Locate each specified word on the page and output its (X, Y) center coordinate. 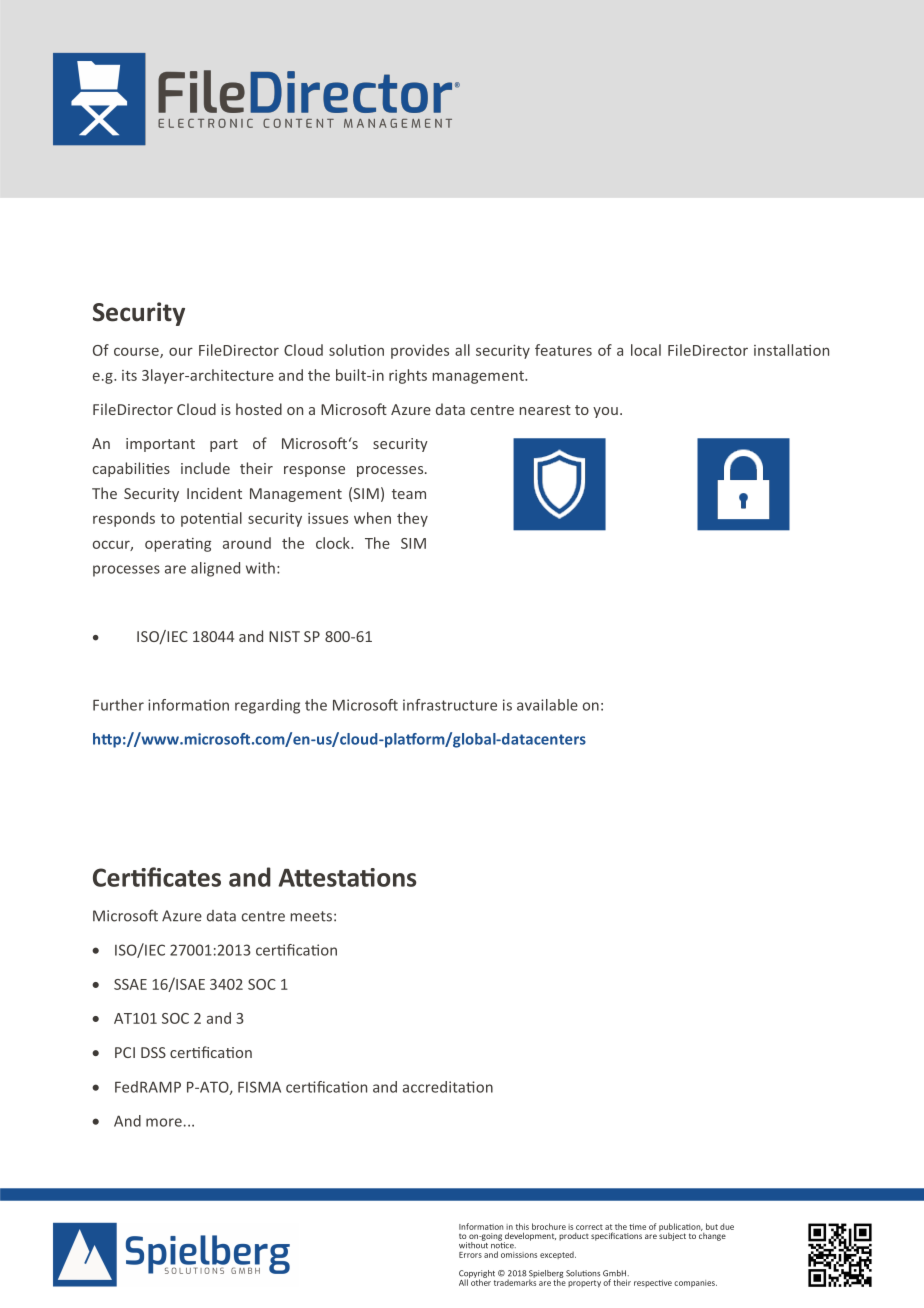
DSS (153, 1052)
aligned (215, 569)
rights (408, 376)
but (712, 1226)
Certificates (157, 877)
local (646, 350)
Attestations (347, 877)
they (412, 519)
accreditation (448, 1087)
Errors (470, 1255)
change (712, 1235)
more (164, 1122)
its (129, 375)
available (547, 705)
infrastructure (450, 705)
